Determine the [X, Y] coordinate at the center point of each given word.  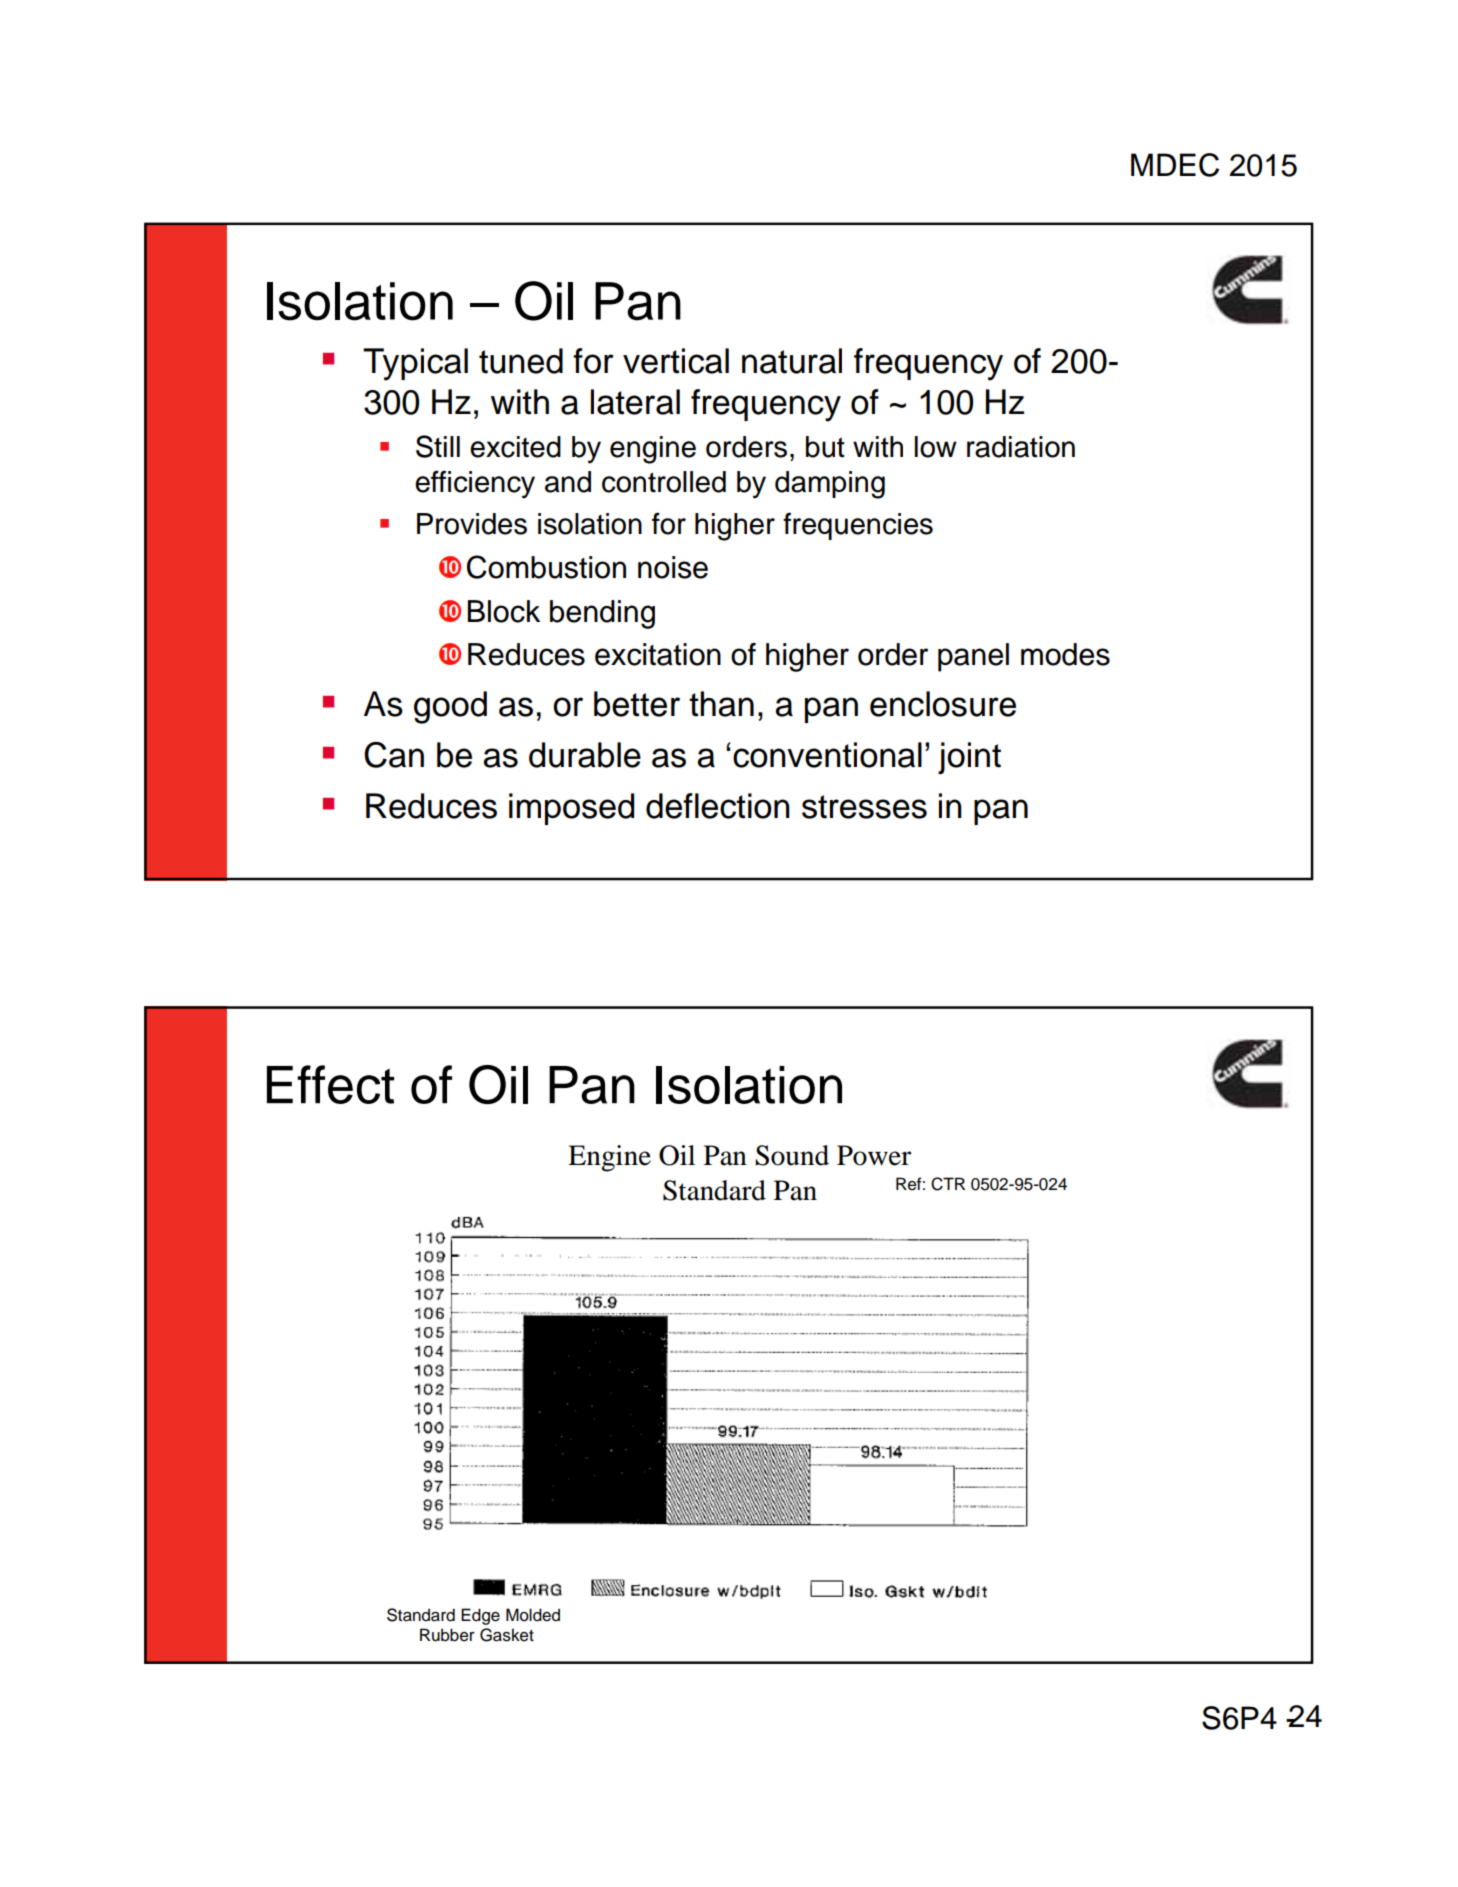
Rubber [447, 1635]
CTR [948, 1184]
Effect [330, 1084]
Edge [480, 1616]
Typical [415, 364]
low [936, 447]
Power [874, 1155]
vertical [676, 361]
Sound [792, 1155]
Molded [533, 1615]
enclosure [943, 704]
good [450, 707]
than [721, 704]
